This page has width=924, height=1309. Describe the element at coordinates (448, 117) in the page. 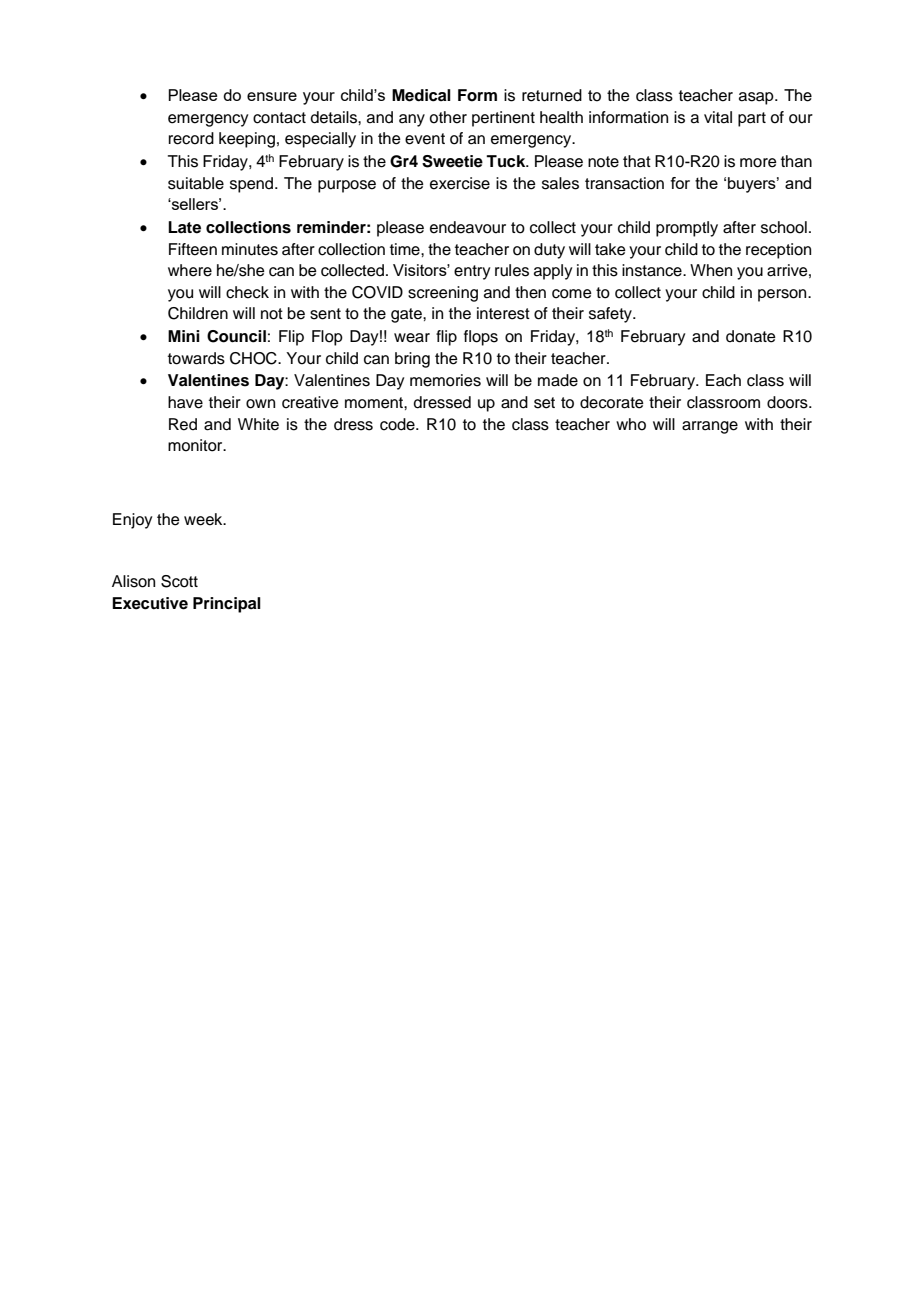

I see `other` at that location.
